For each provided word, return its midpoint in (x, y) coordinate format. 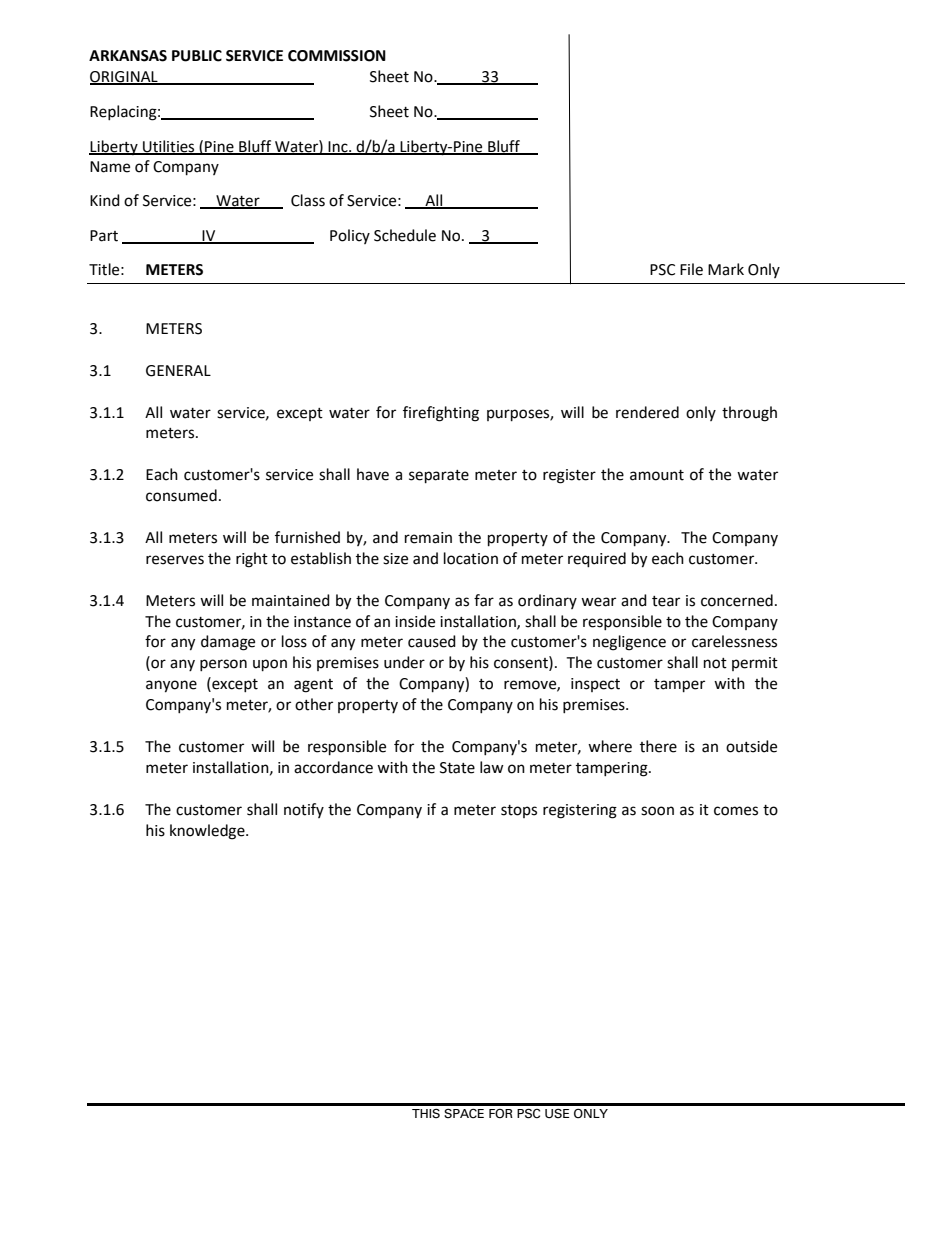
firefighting (441, 414)
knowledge (208, 832)
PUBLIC (197, 56)
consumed (181, 495)
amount (657, 475)
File (691, 269)
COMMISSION (337, 56)
